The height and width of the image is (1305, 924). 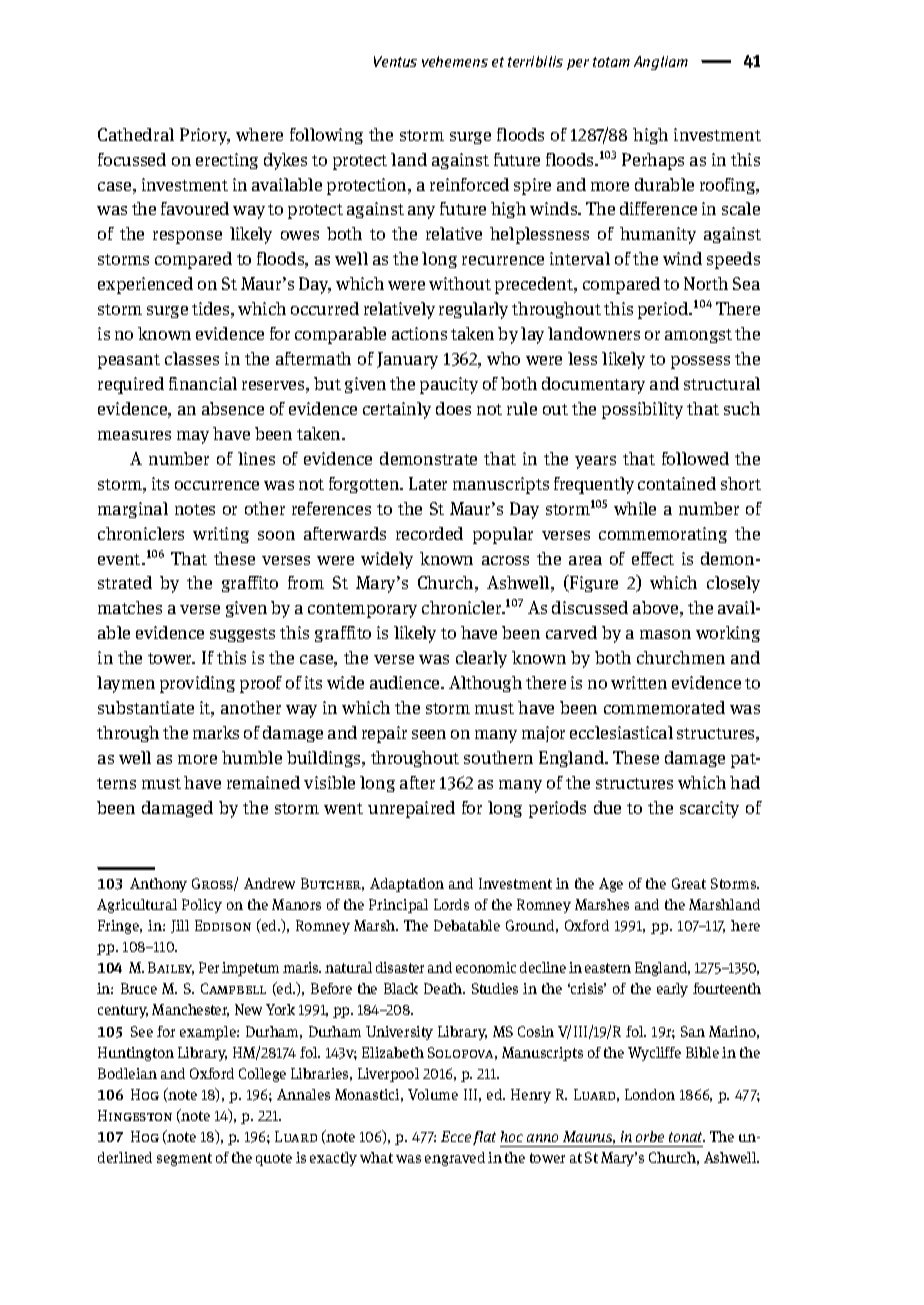 I want to click on quote, so click(x=274, y=1159).
